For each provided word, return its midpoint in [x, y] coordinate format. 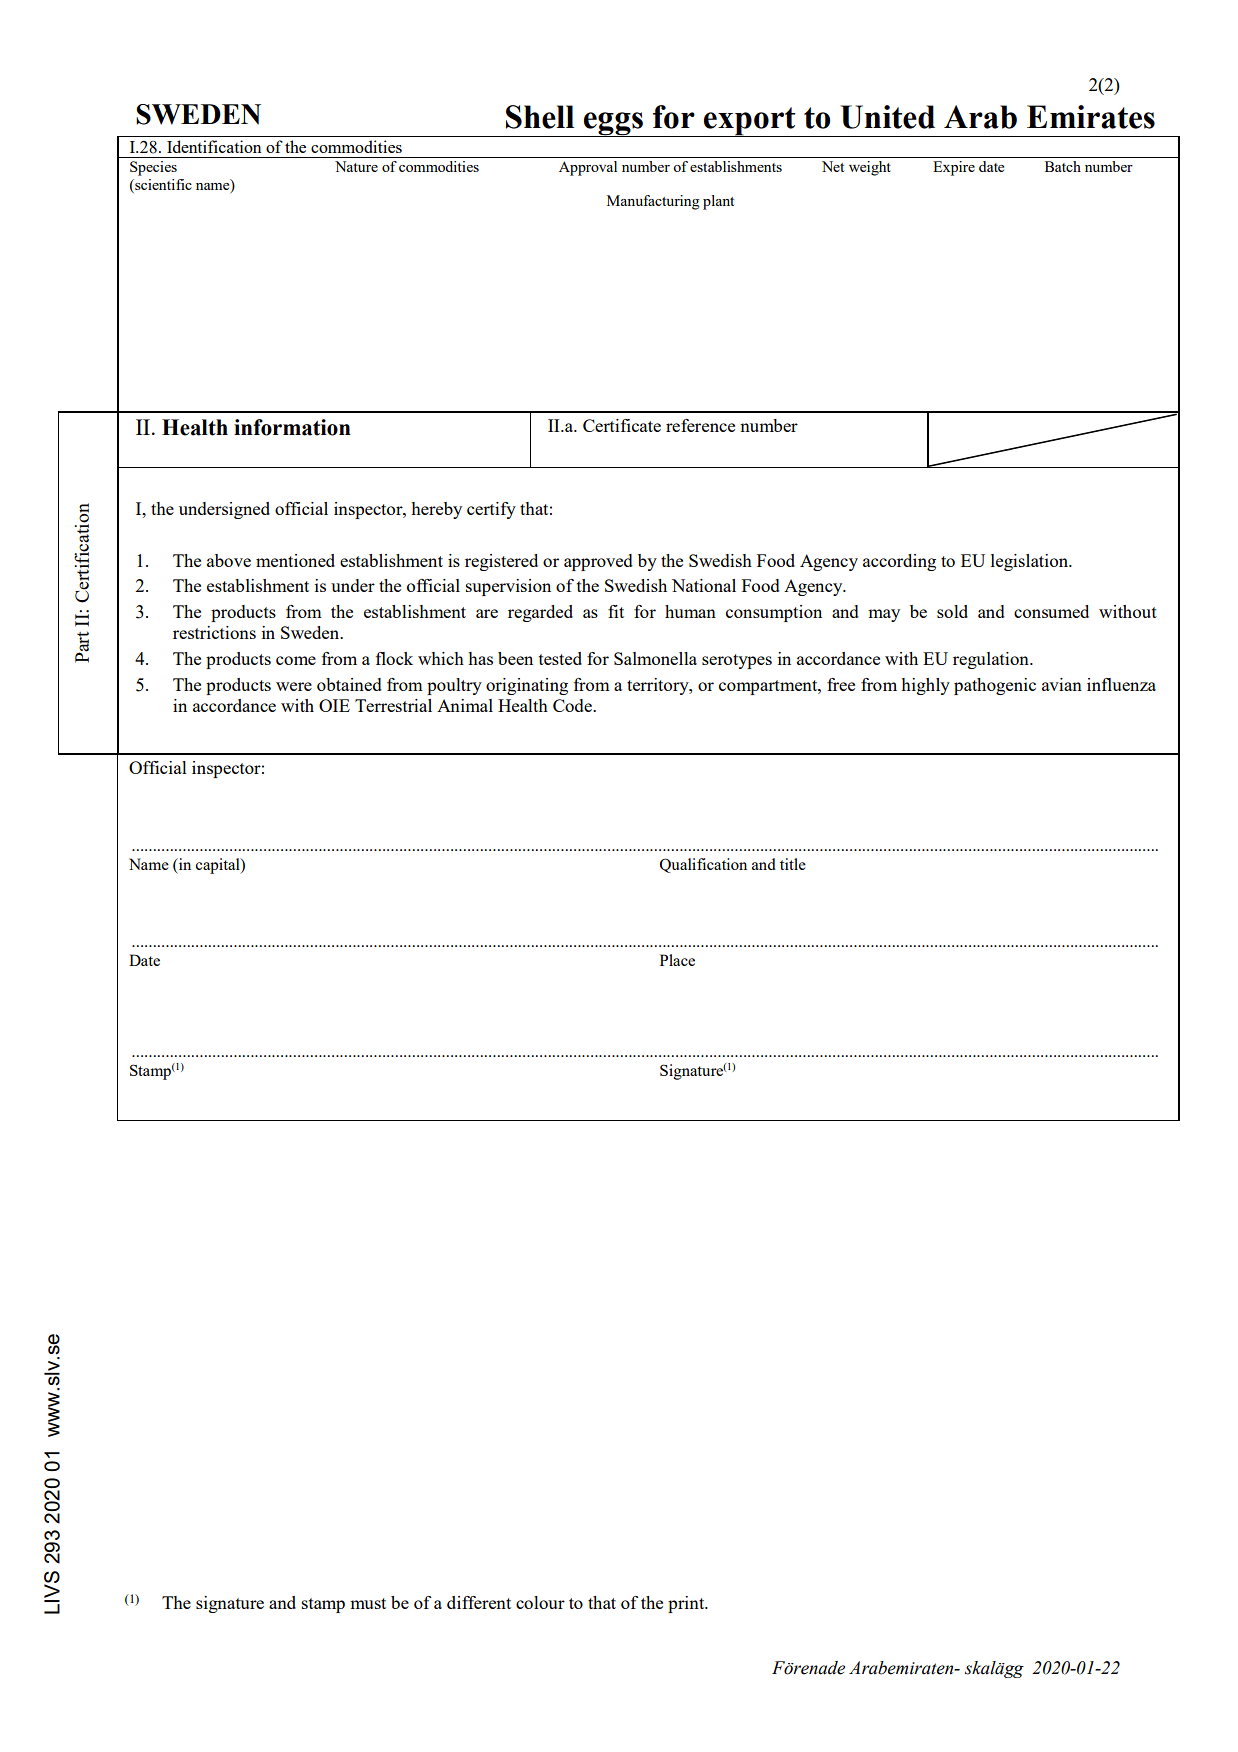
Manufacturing [653, 202]
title [793, 864]
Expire [954, 168]
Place [677, 960]
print [687, 1604]
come [296, 660]
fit [616, 611]
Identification [214, 146]
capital [219, 866]
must [368, 1603]
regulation [992, 660]
